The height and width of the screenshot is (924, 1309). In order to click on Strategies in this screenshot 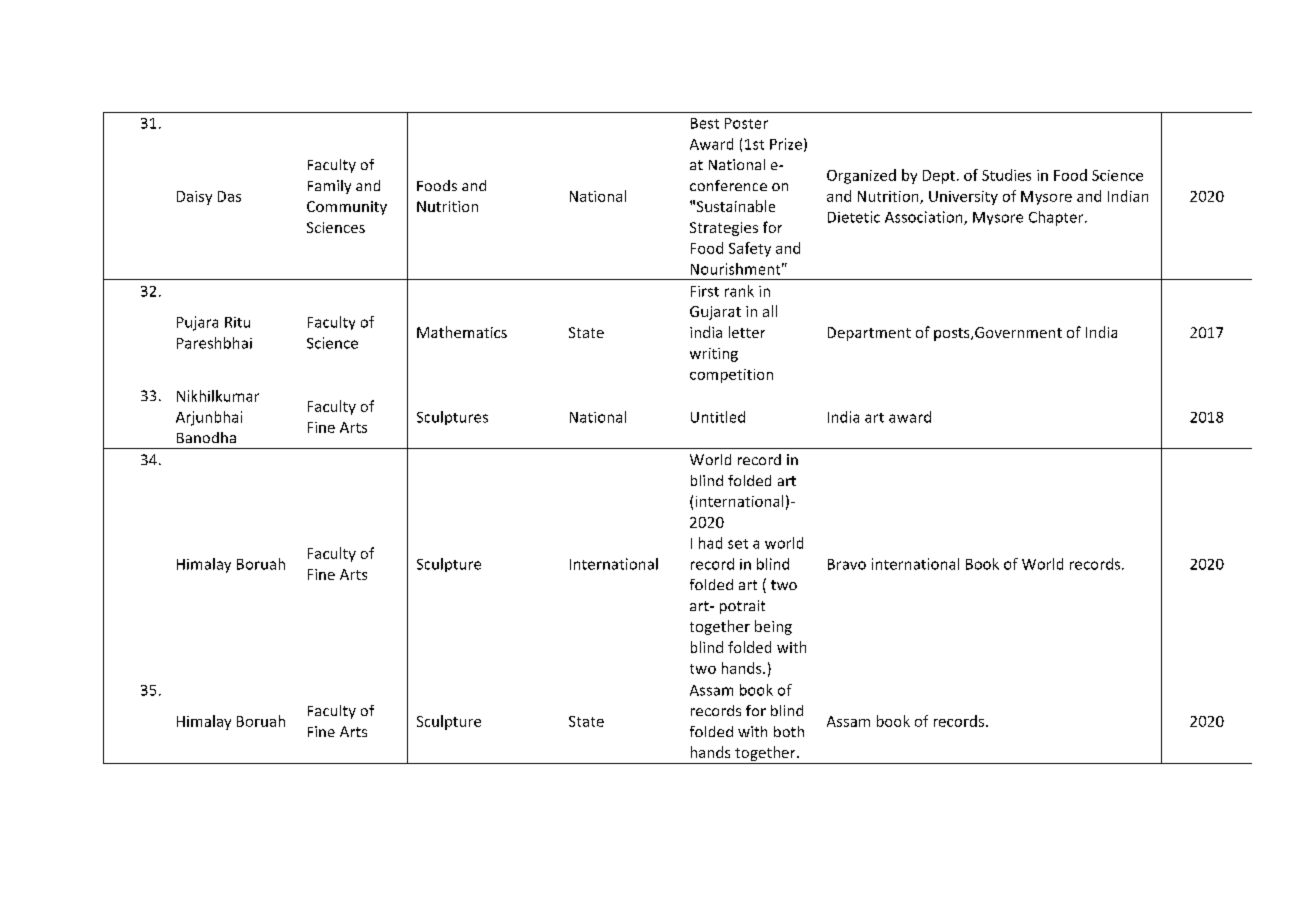, I will do `click(724, 229)`.
